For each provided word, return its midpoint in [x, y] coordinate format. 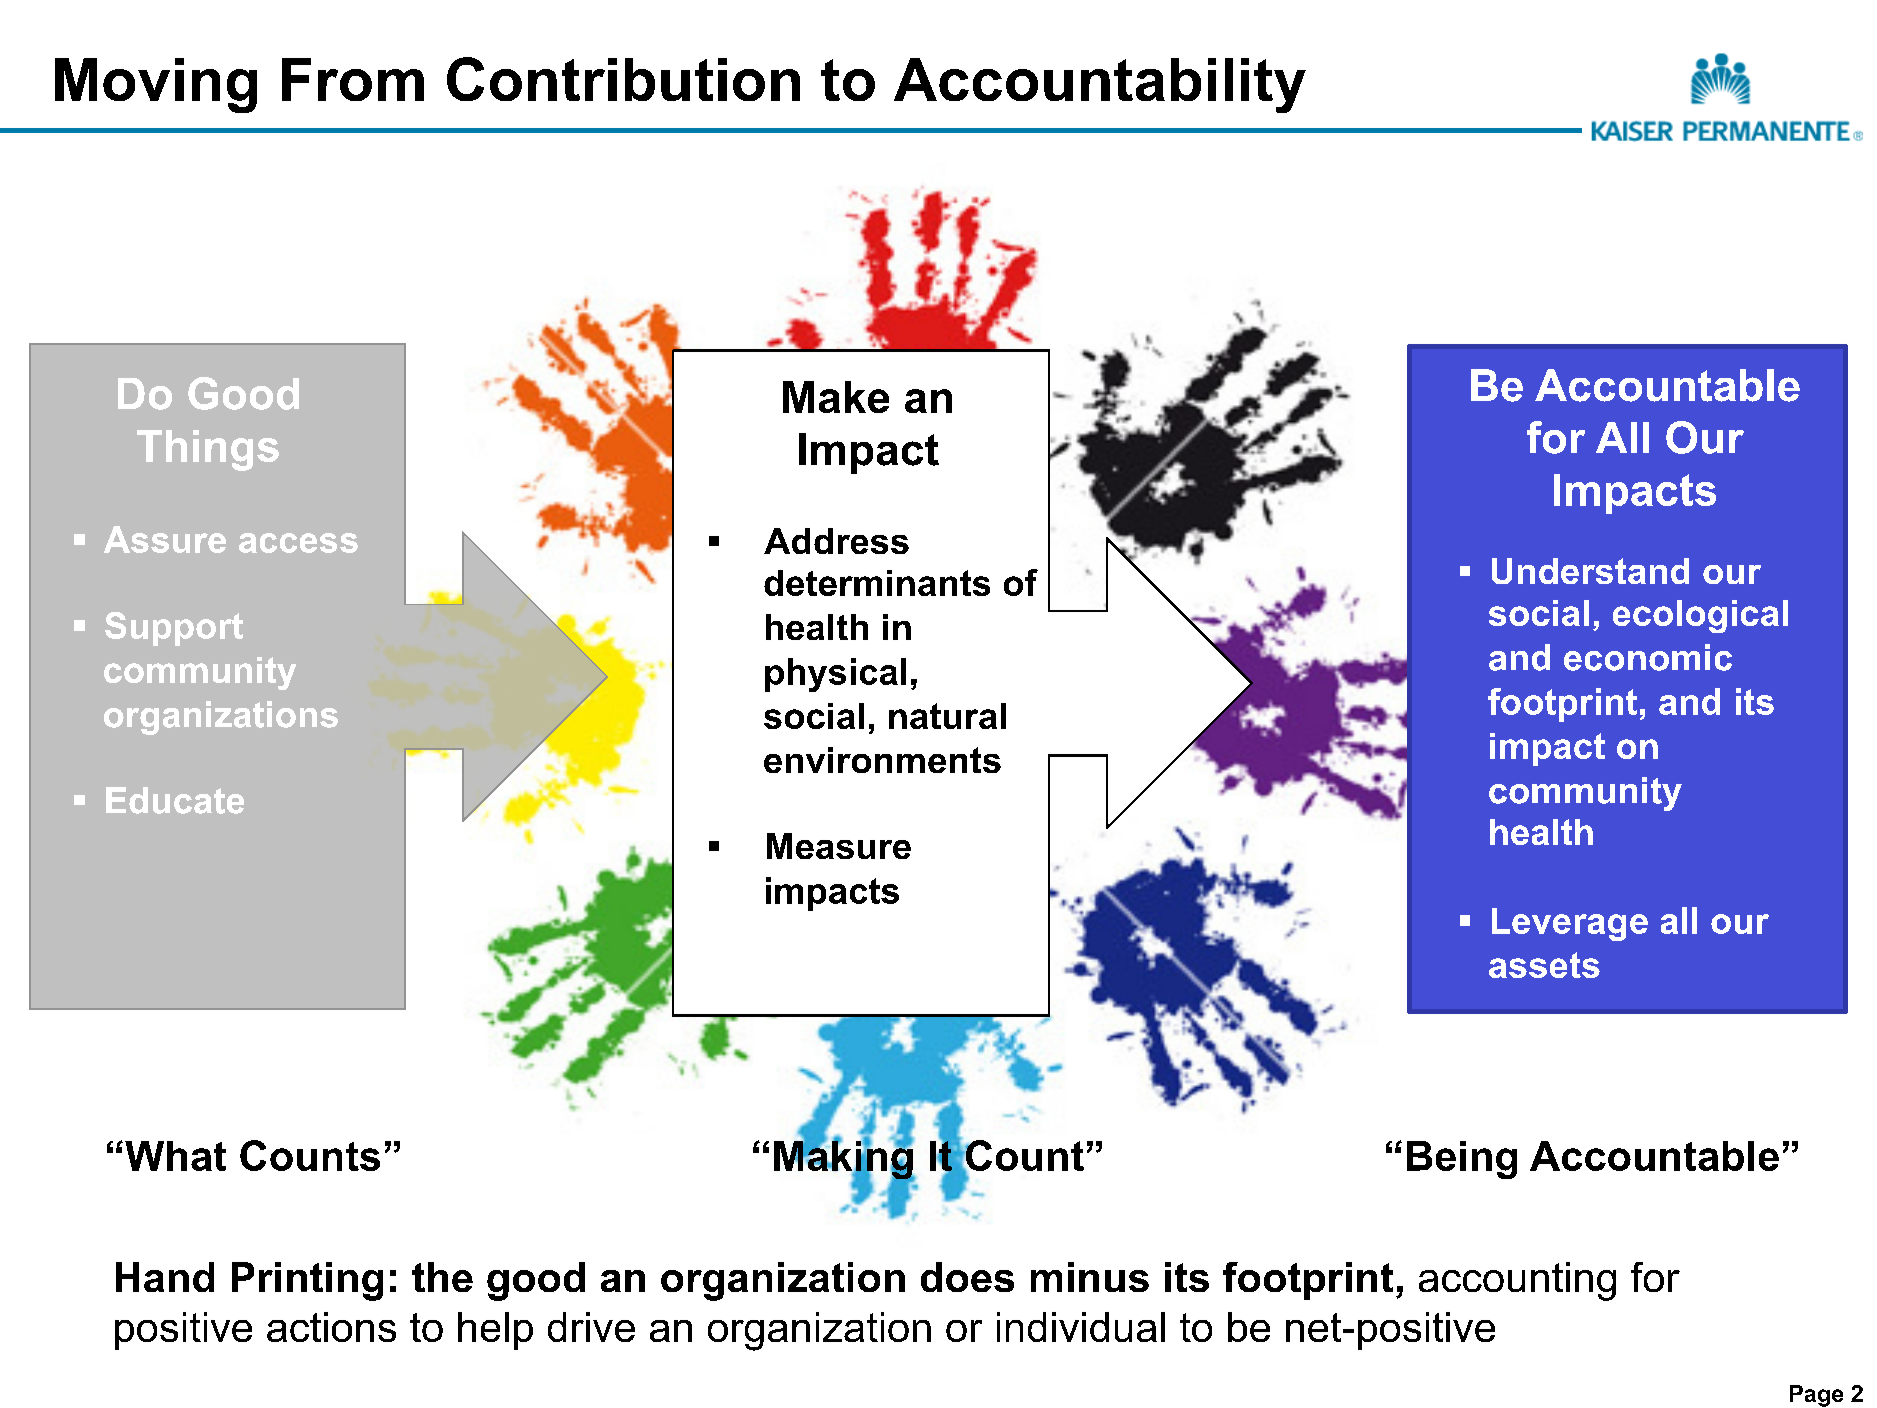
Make [836, 397]
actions [331, 1327]
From [353, 79]
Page [1816, 1396]
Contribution [623, 79]
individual [1081, 1327]
